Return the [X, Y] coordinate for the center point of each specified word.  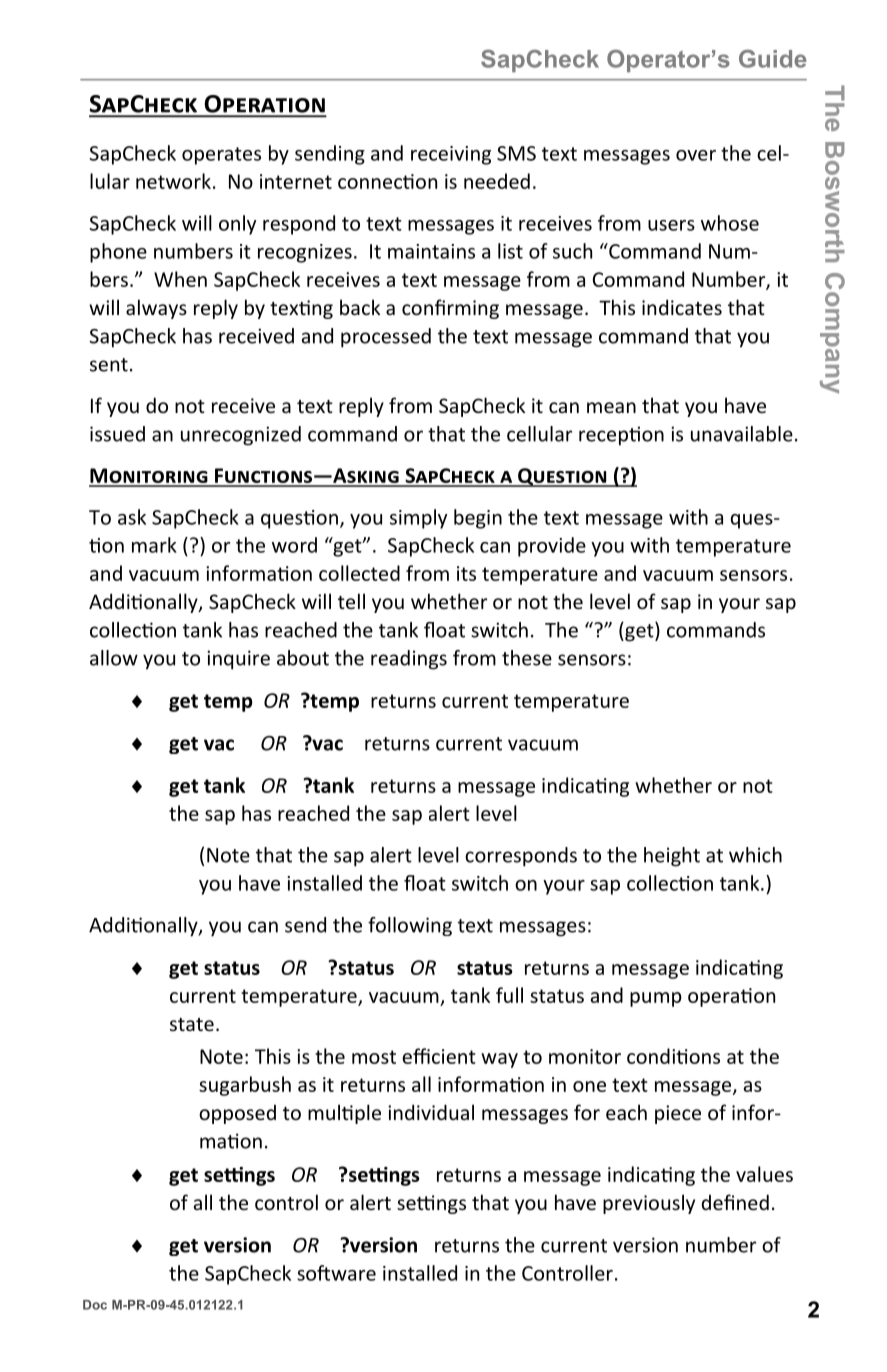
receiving [451, 155]
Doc [95, 1305]
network [173, 181]
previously [649, 1204]
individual [431, 1112]
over [696, 155]
